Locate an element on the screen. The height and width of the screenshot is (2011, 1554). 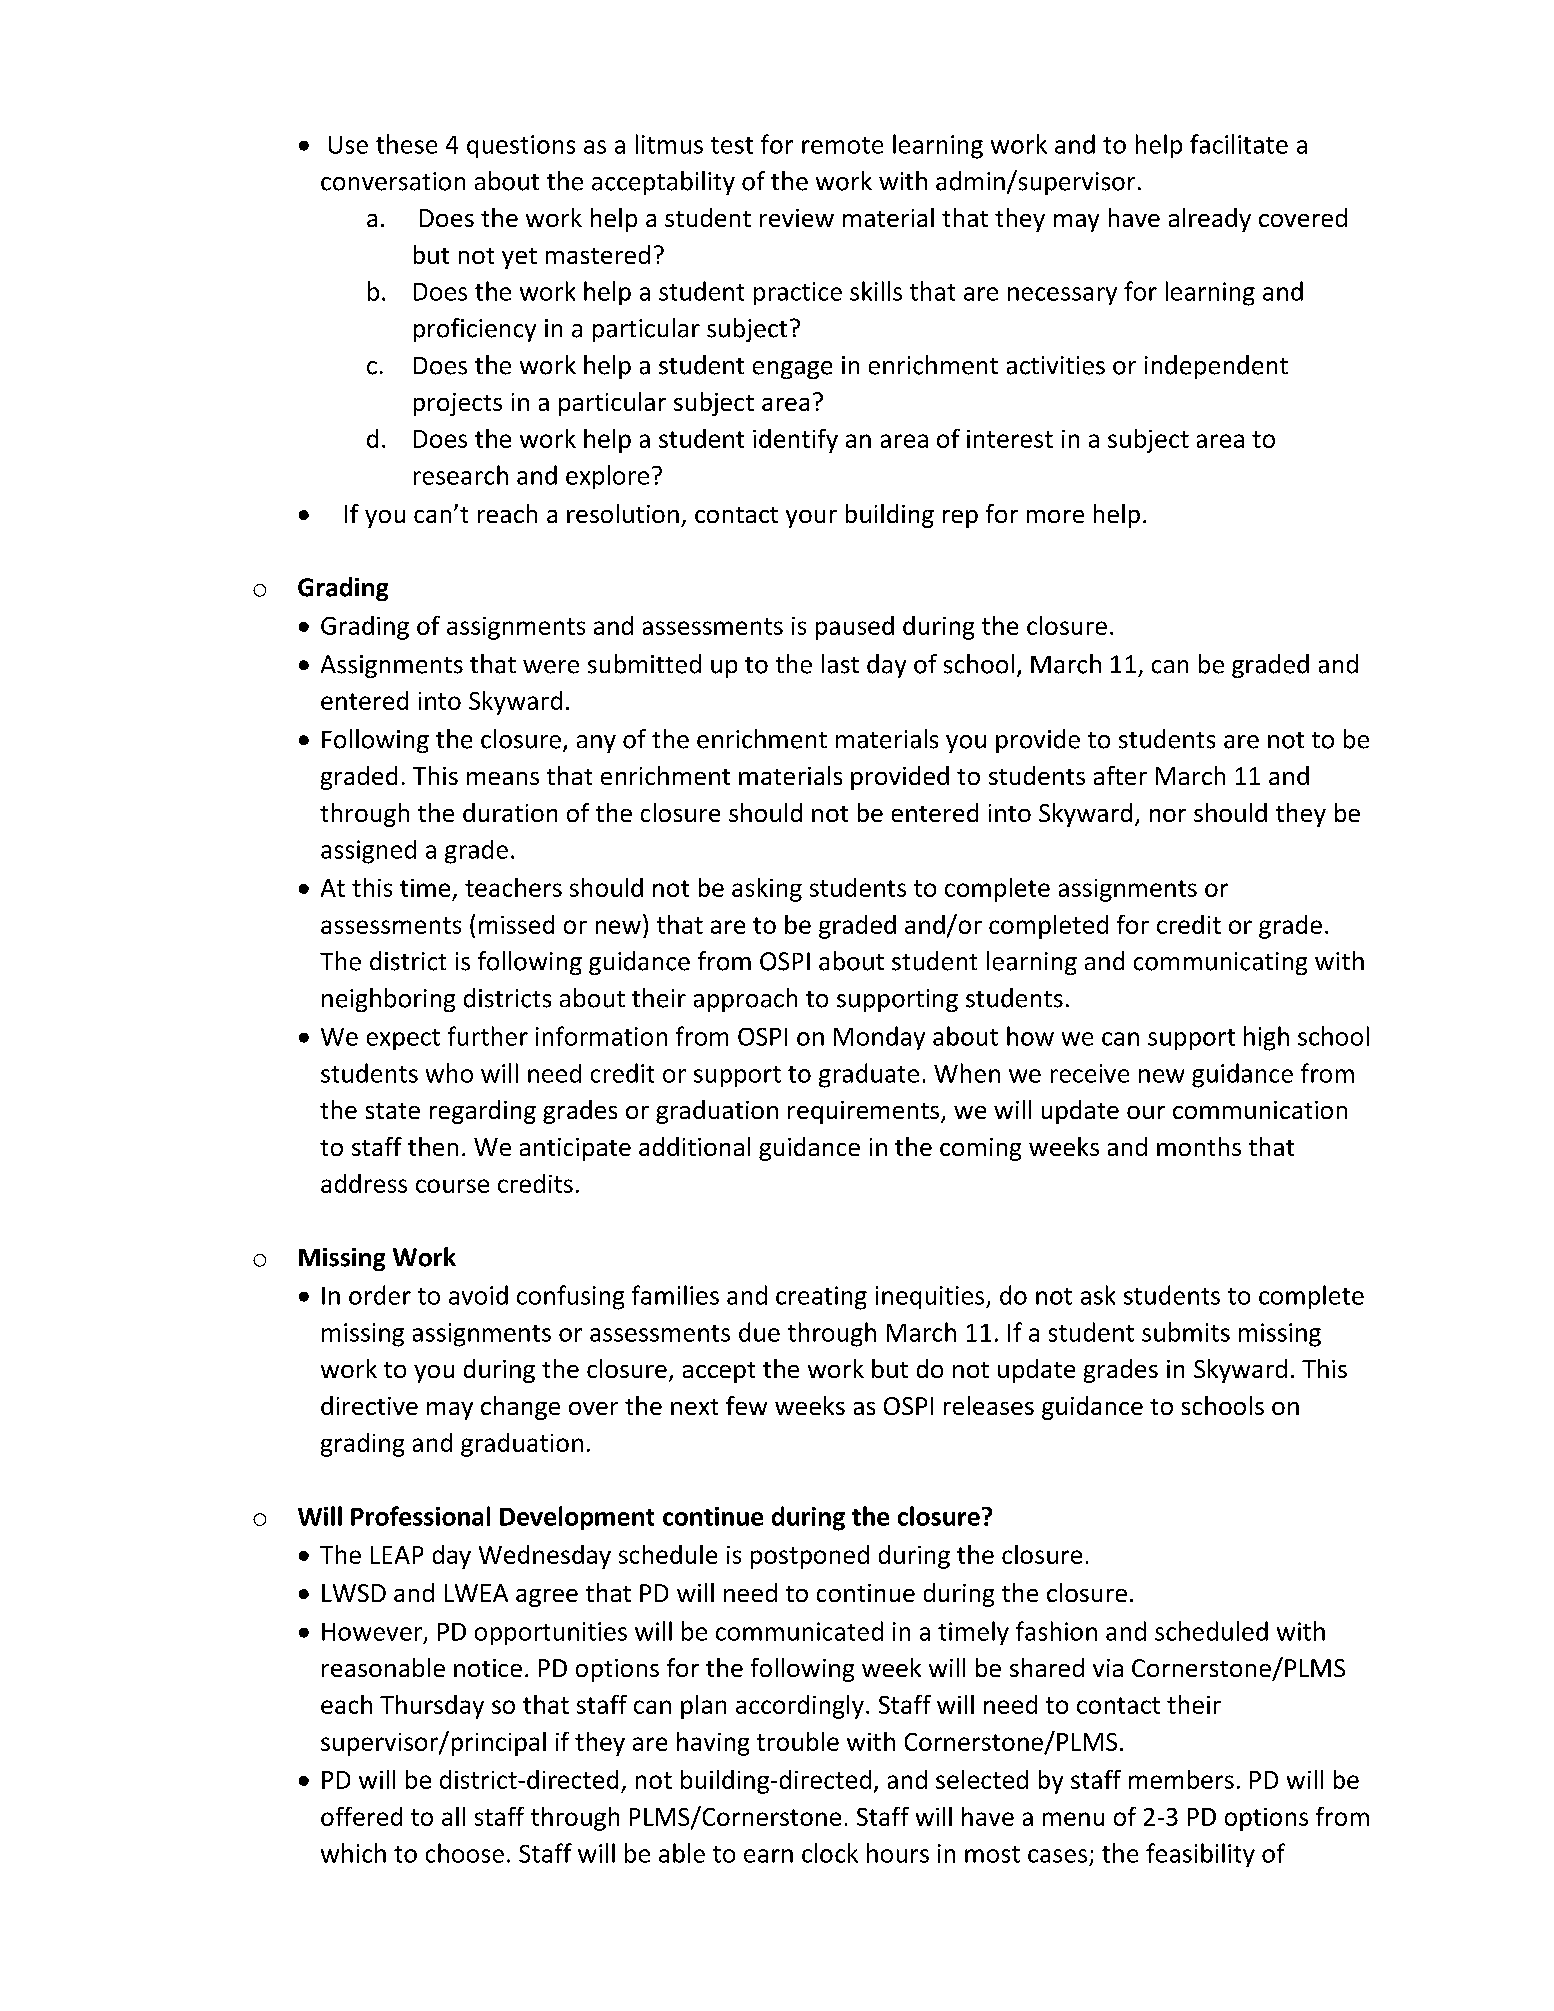
change is located at coordinates (520, 1408).
